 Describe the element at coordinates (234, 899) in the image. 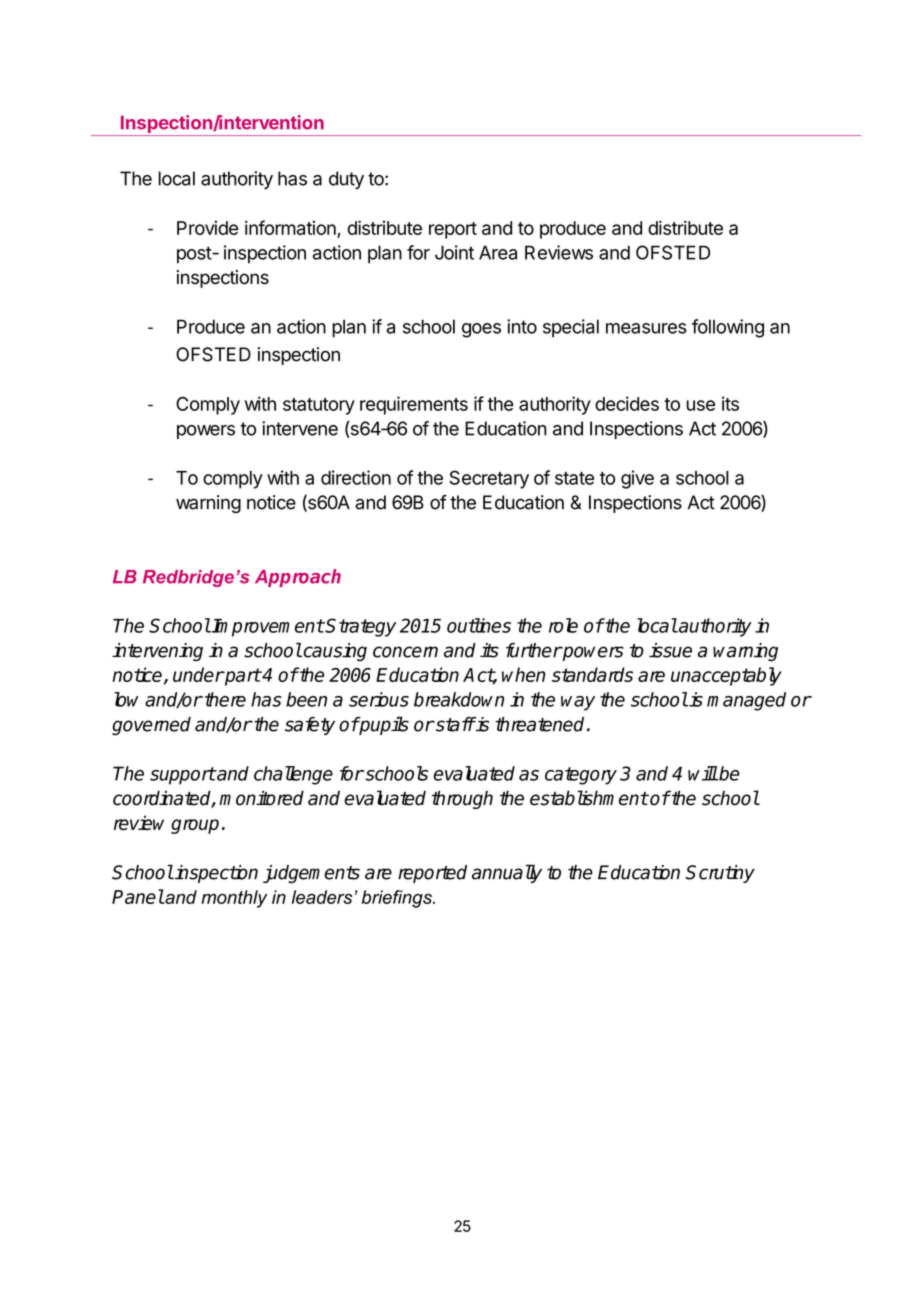

I see `monthly` at that location.
